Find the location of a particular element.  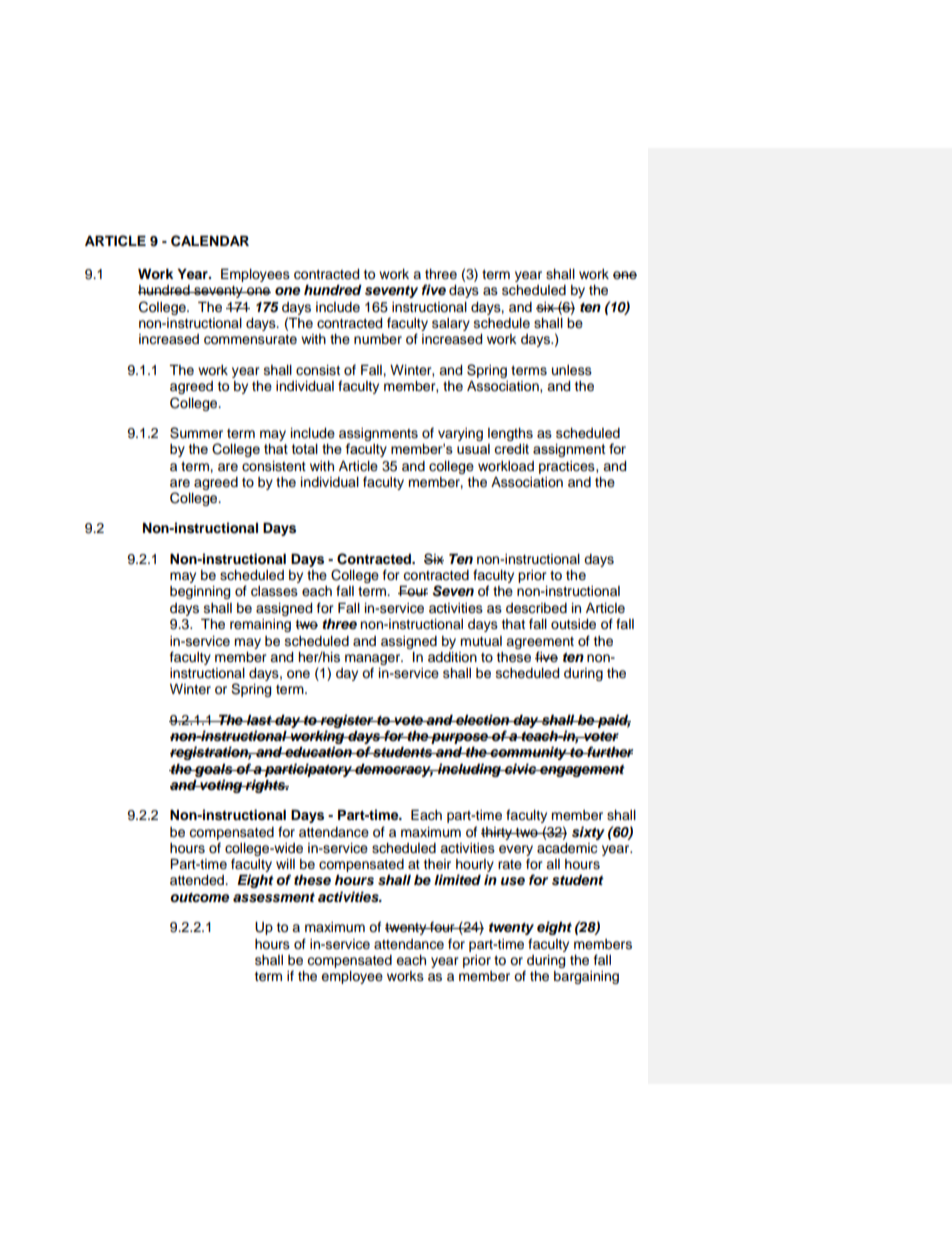

manager is located at coordinates (374, 659).
